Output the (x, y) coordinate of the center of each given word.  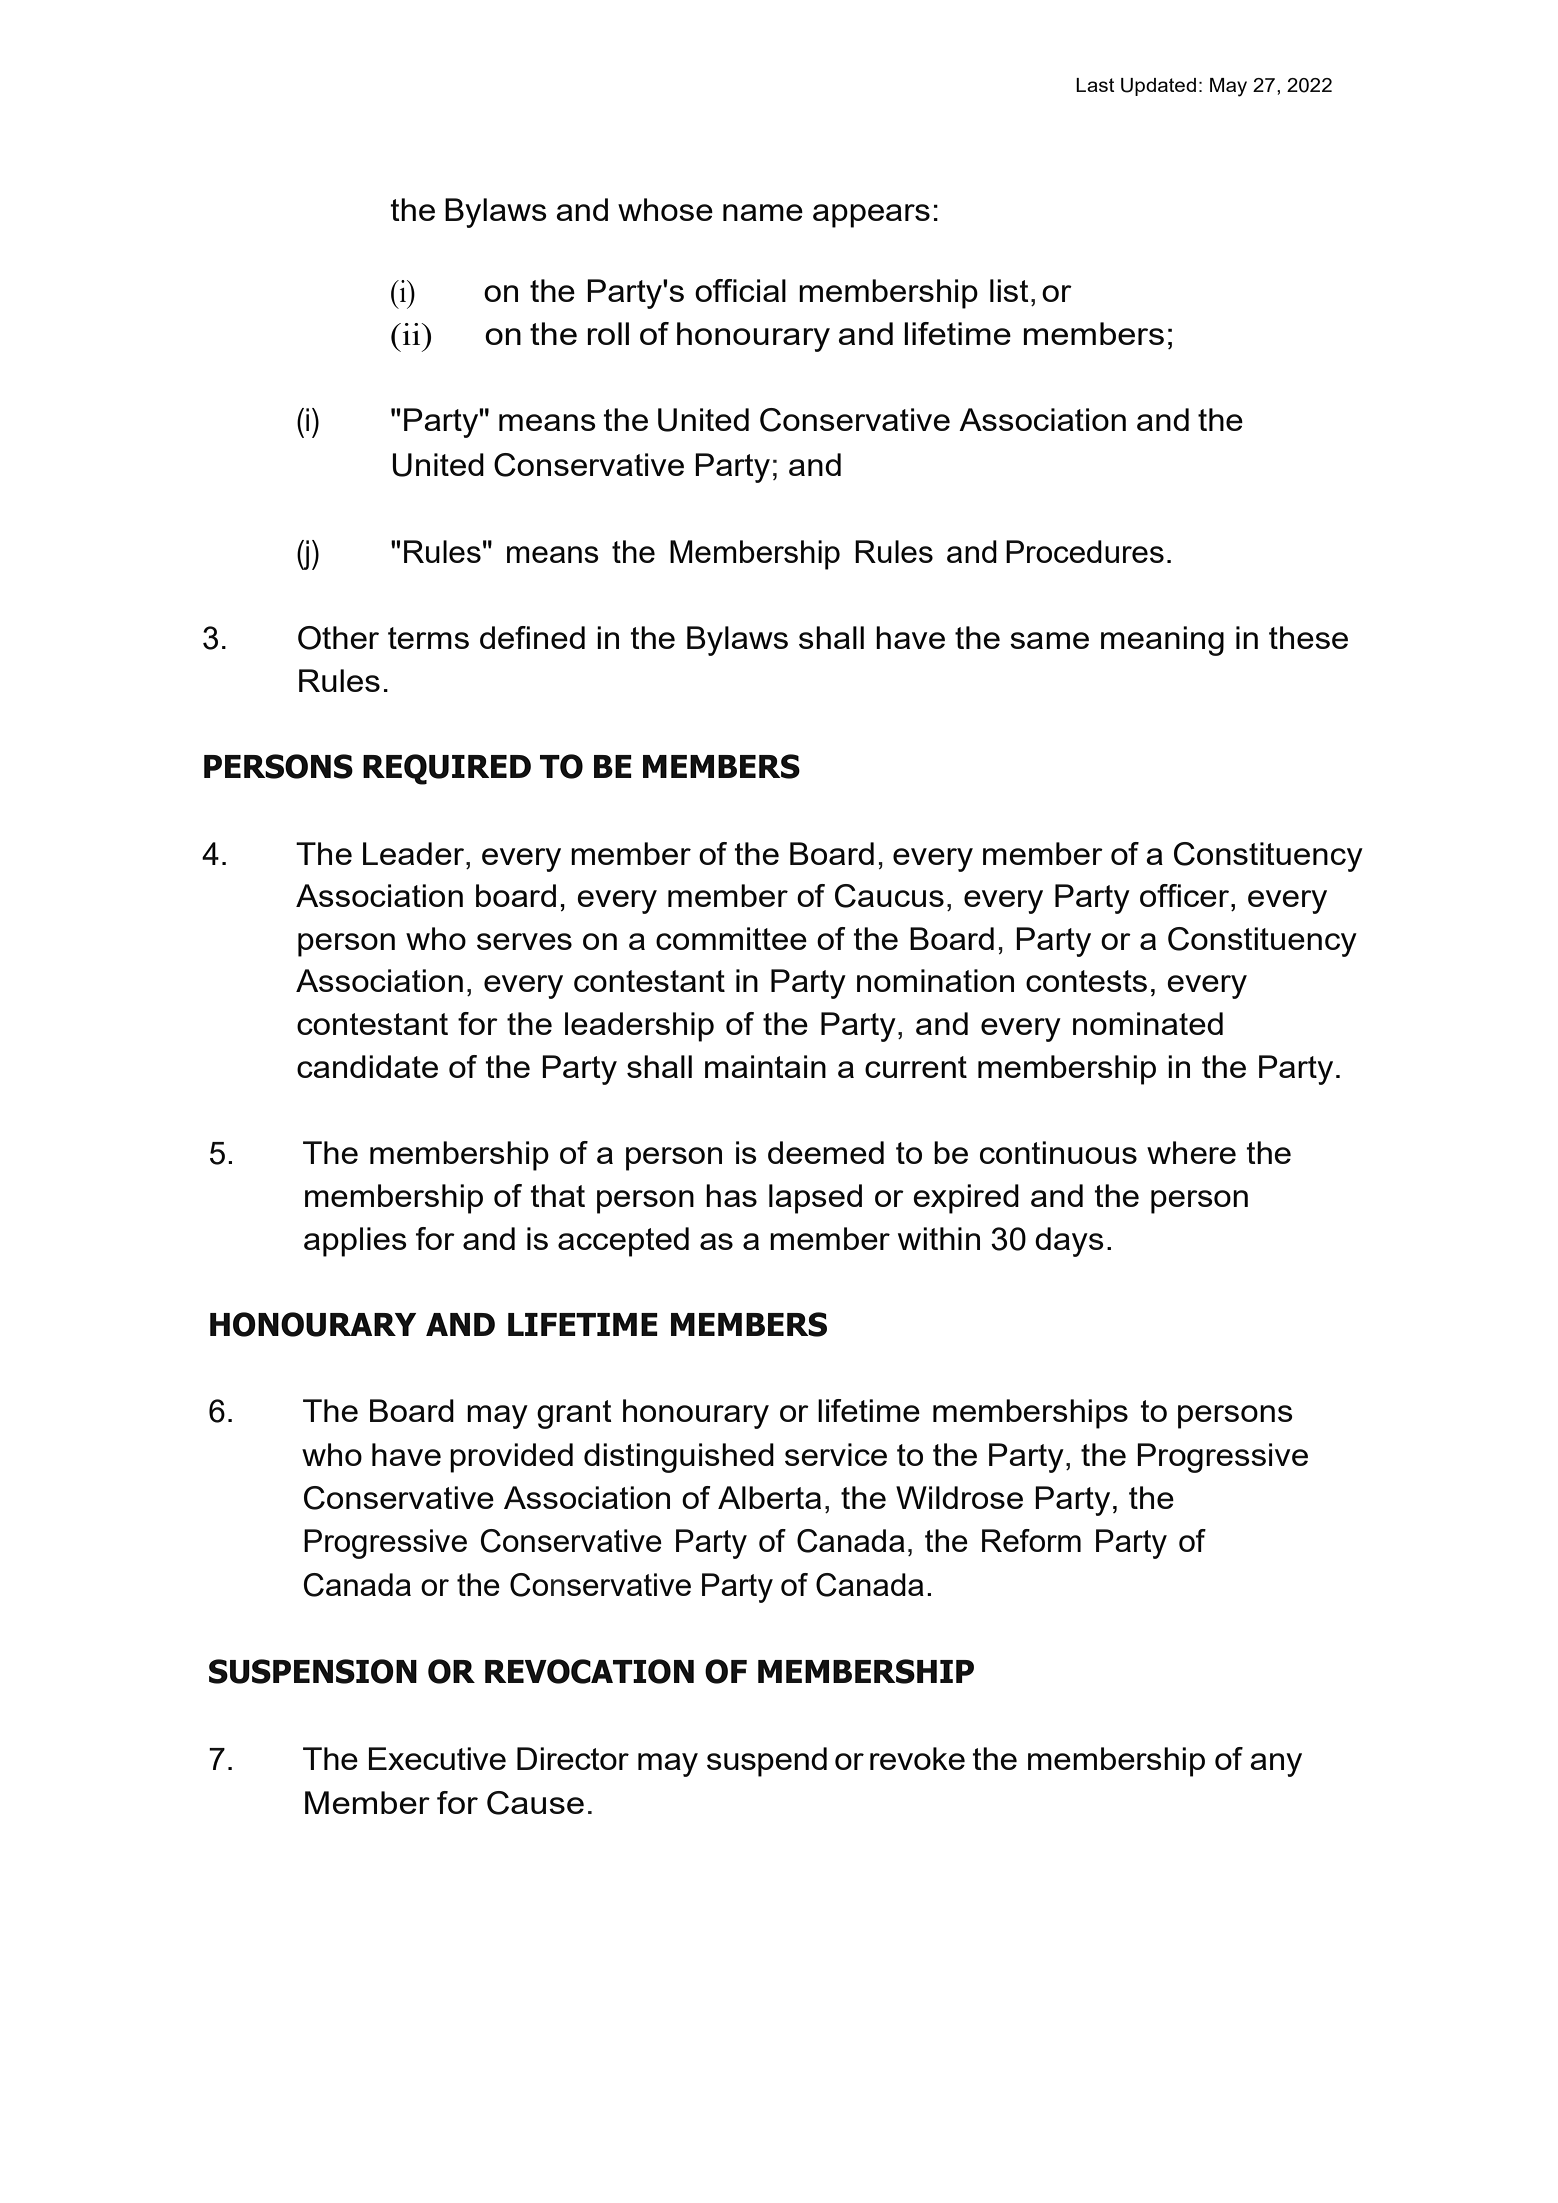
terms (428, 638)
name (763, 212)
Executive (437, 1758)
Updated (1158, 87)
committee (731, 938)
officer (1186, 895)
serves (524, 941)
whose (665, 209)
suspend (767, 1762)
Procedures (1085, 551)
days (1069, 1242)
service (836, 1454)
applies (355, 1242)
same (1049, 640)
